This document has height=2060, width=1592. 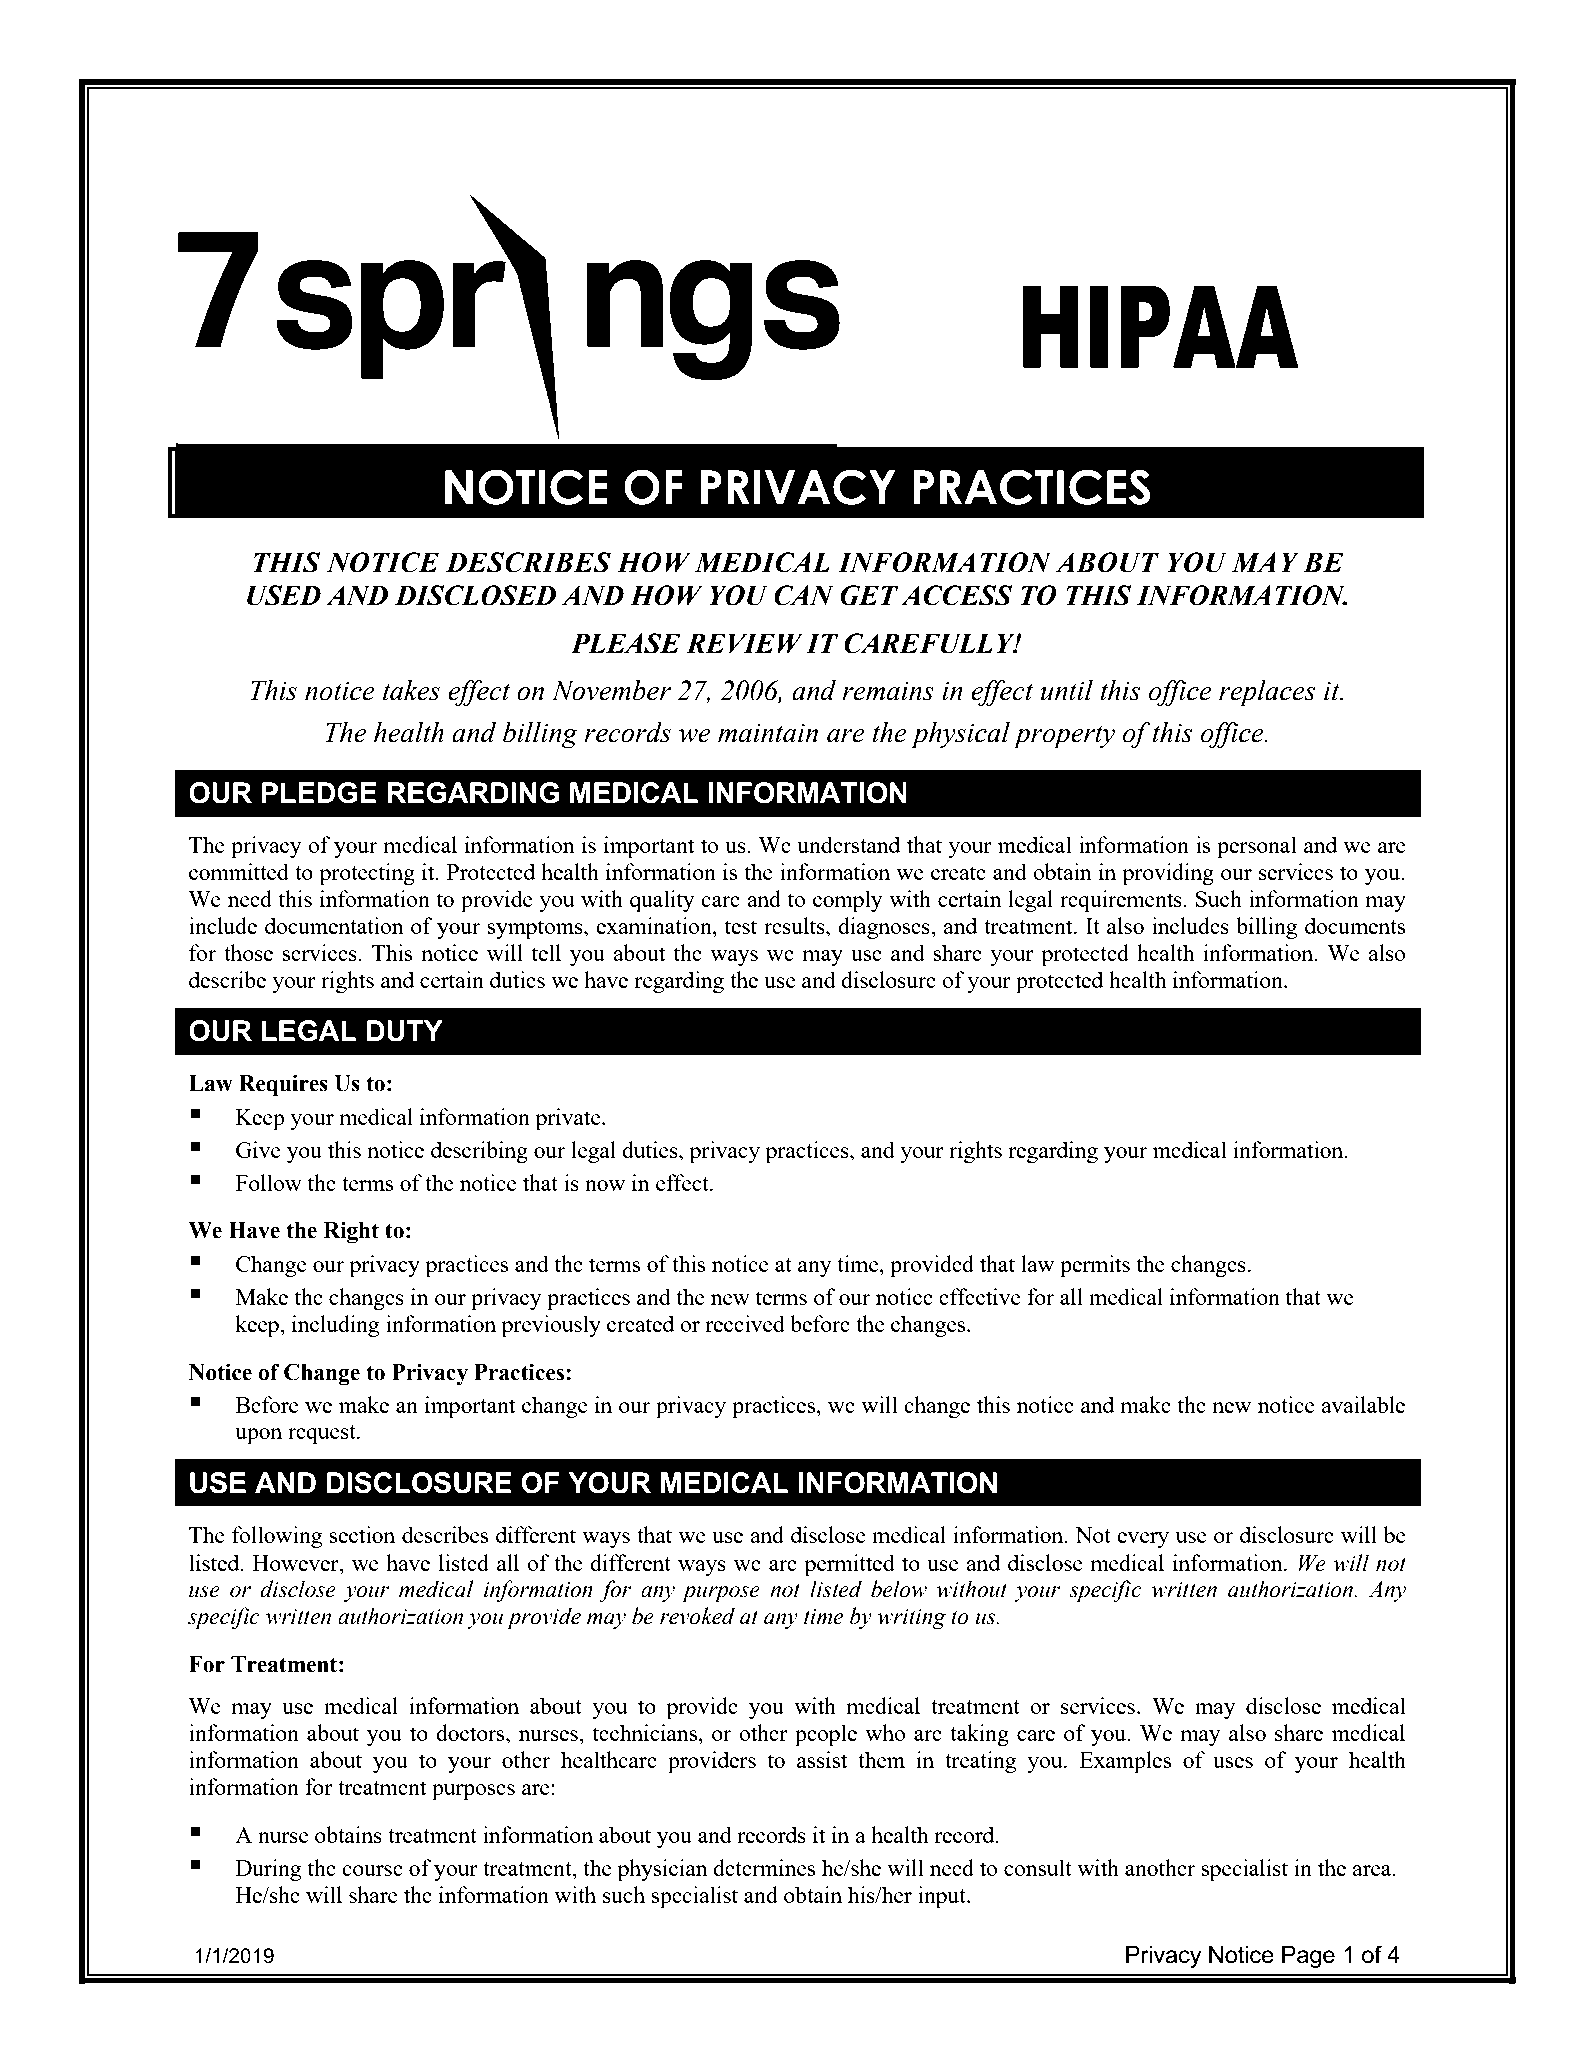 I want to click on including, so click(x=335, y=1326).
